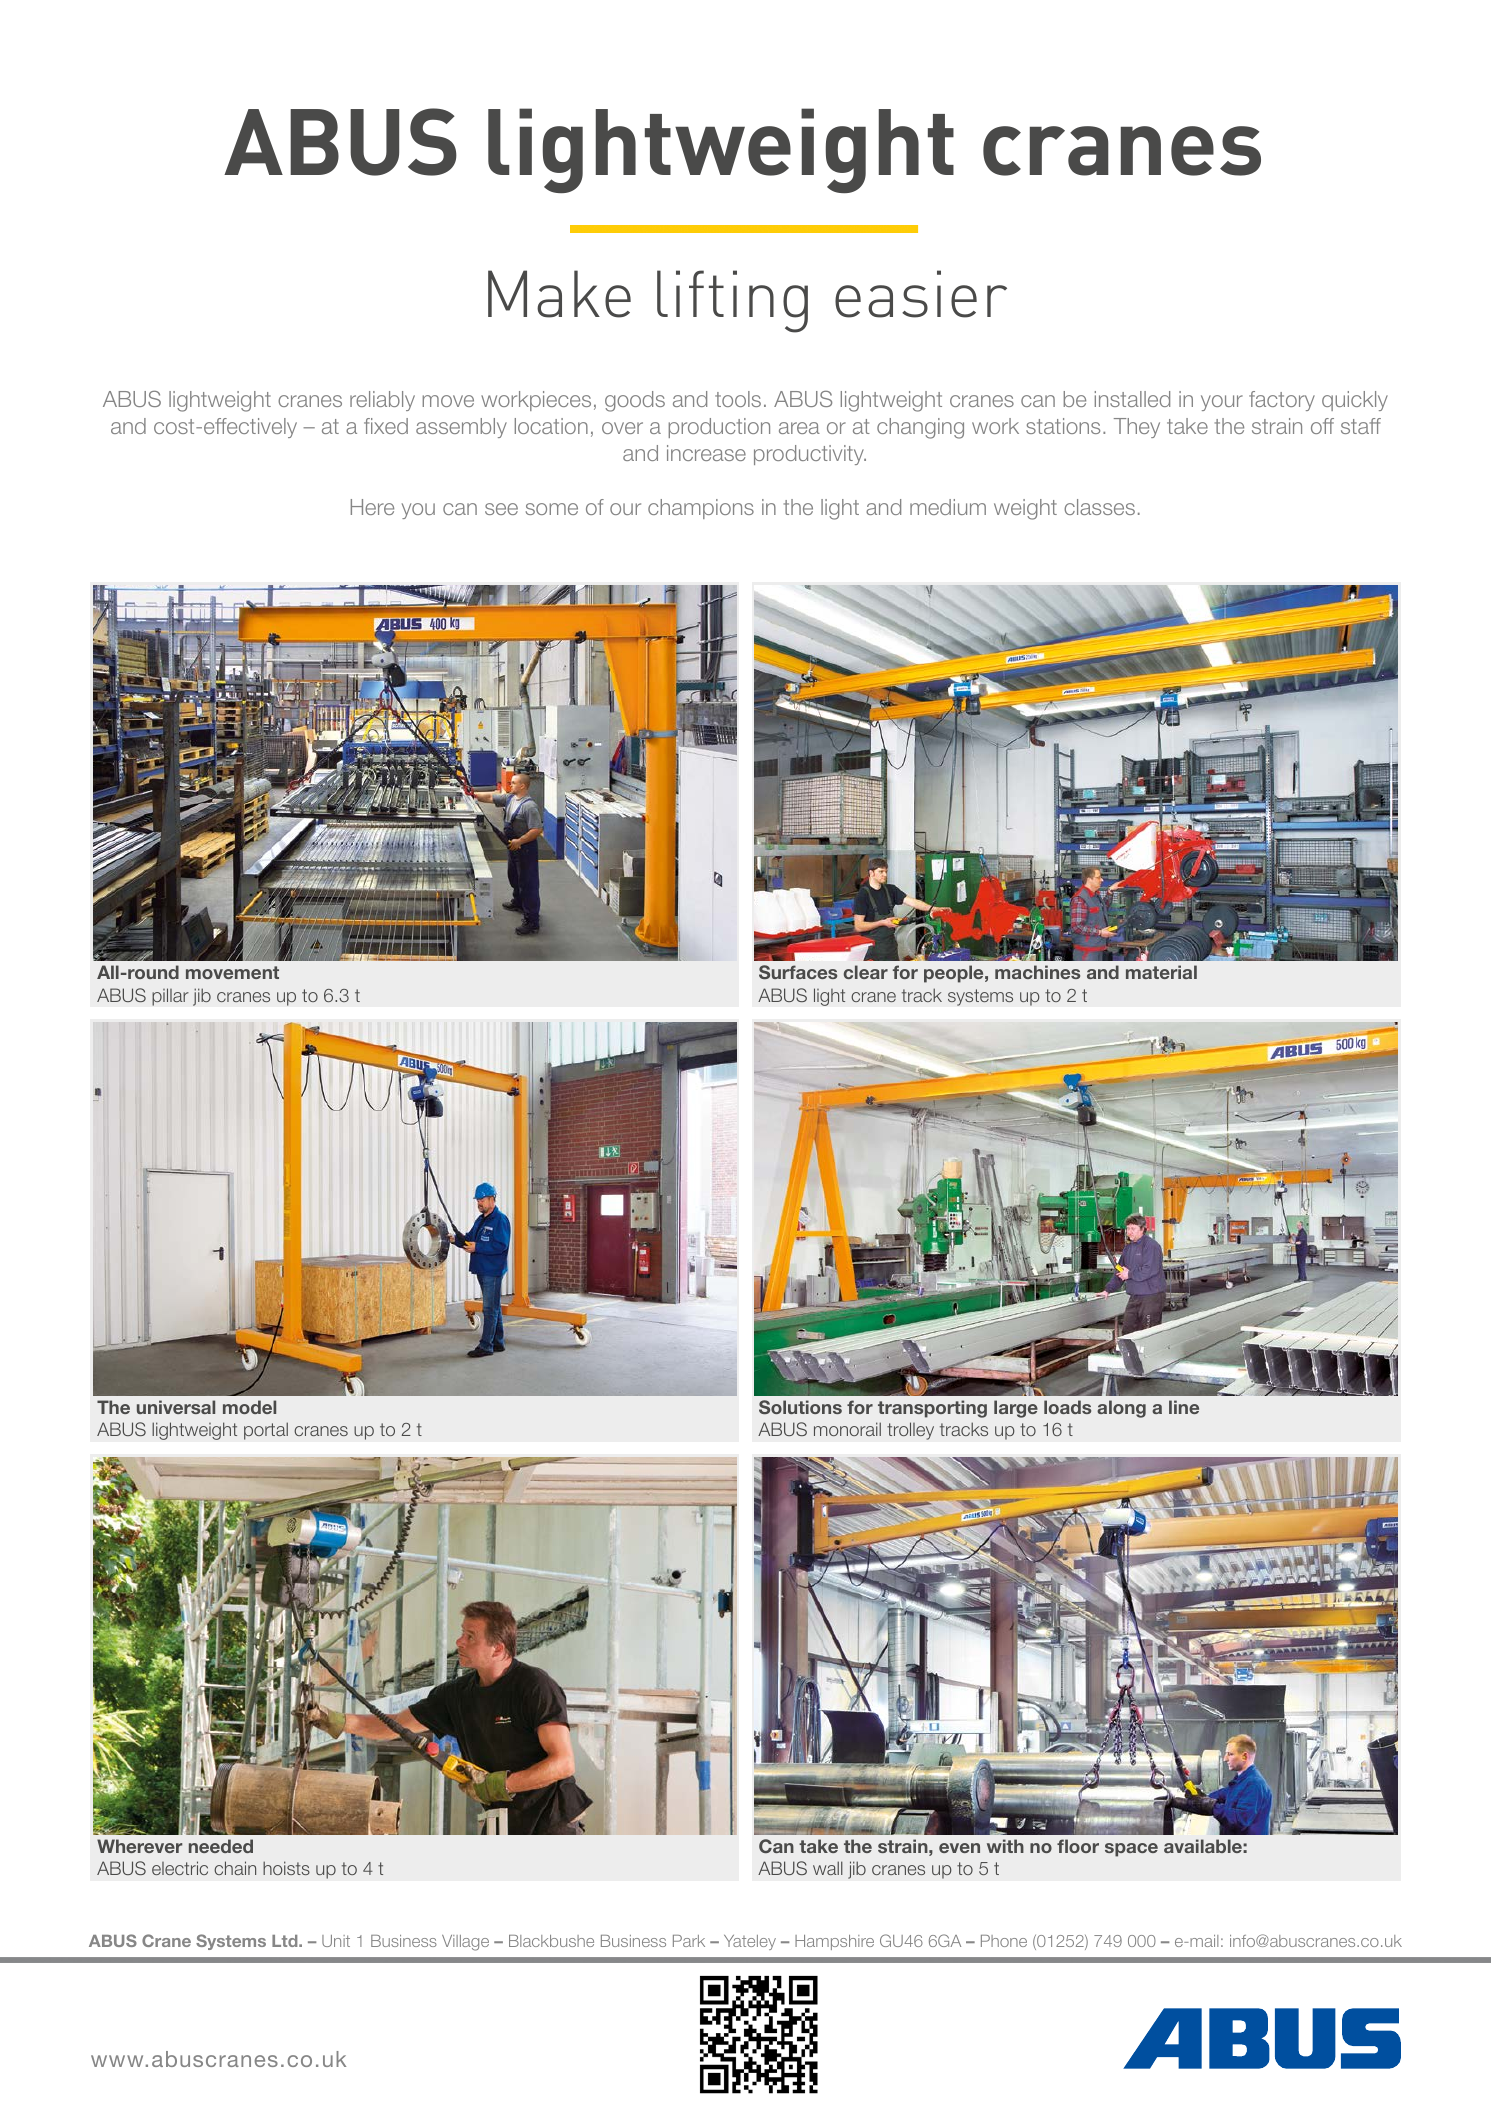  I want to click on lifting, so click(732, 301).
